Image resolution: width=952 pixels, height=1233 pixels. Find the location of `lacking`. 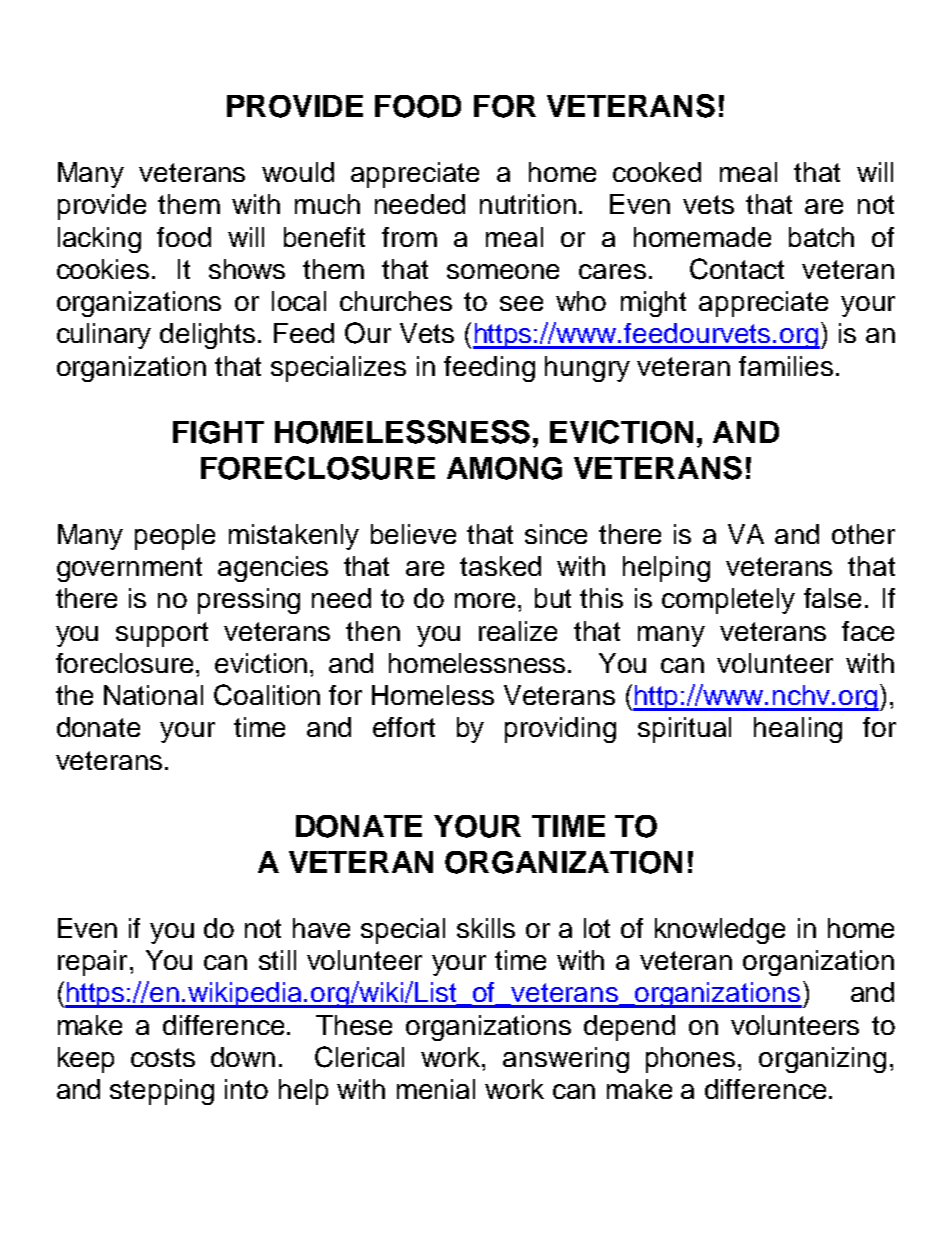

lacking is located at coordinates (99, 240).
